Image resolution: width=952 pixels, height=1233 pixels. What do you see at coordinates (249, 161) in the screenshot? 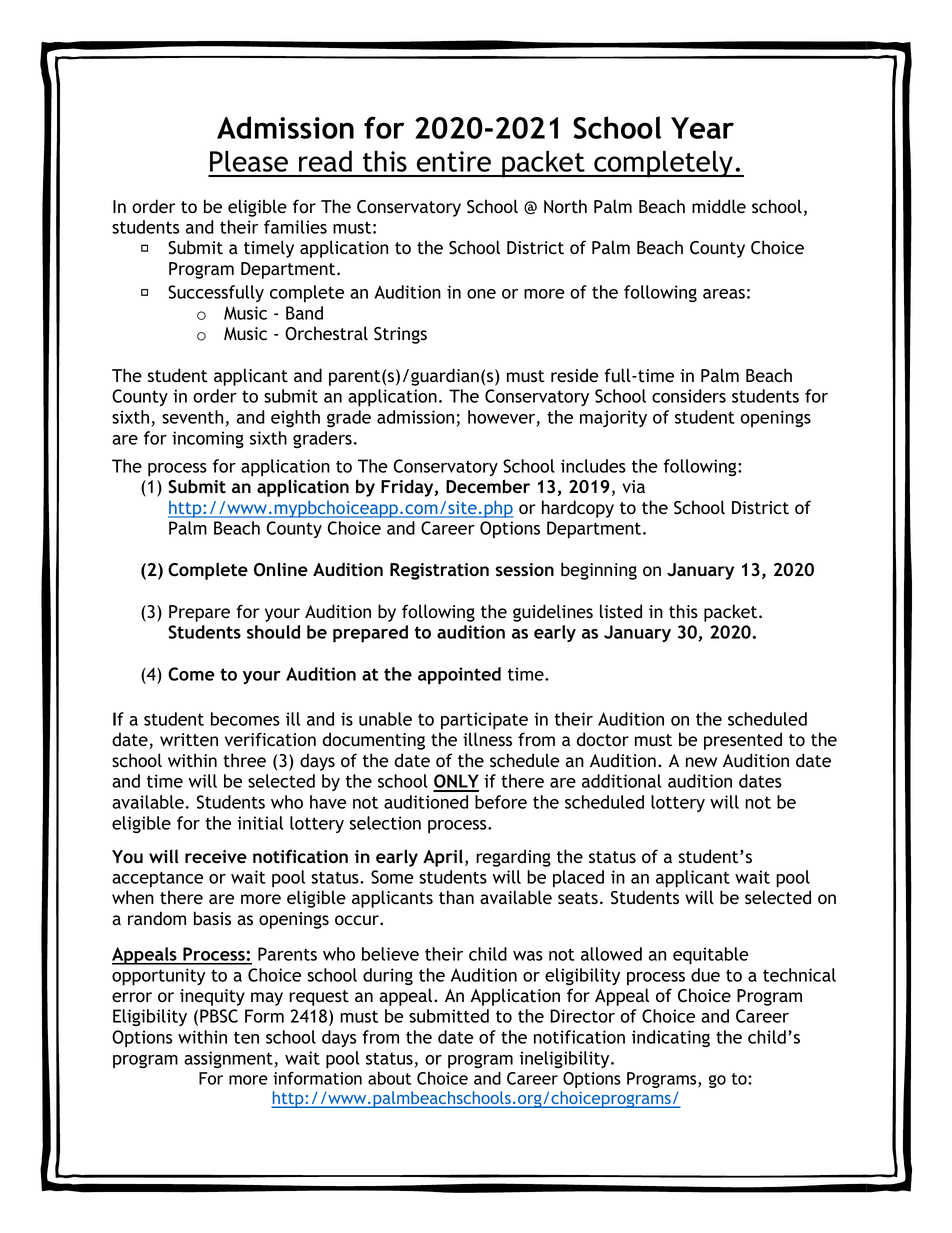
I see `Please` at bounding box center [249, 161].
